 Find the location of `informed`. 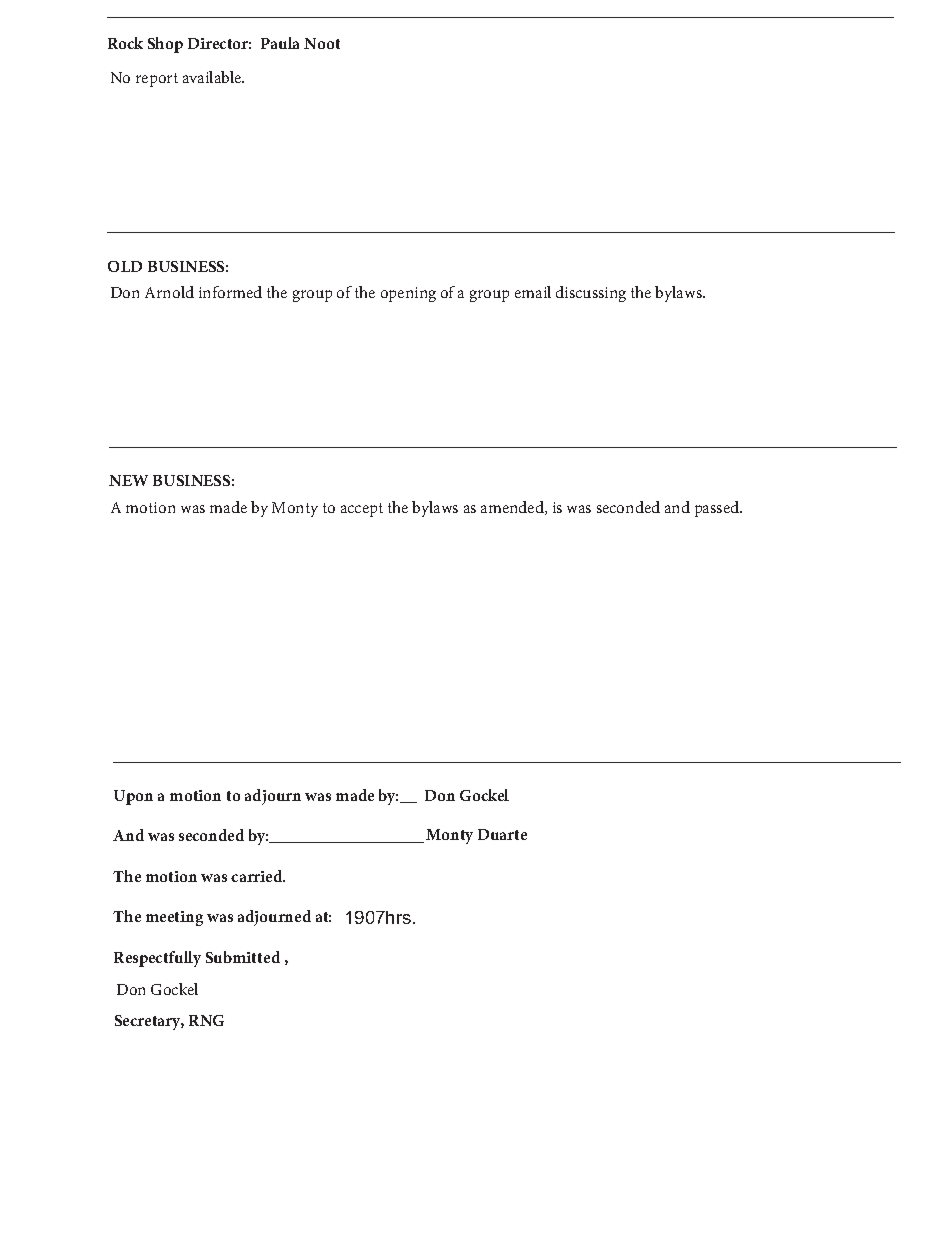

informed is located at coordinates (230, 292).
